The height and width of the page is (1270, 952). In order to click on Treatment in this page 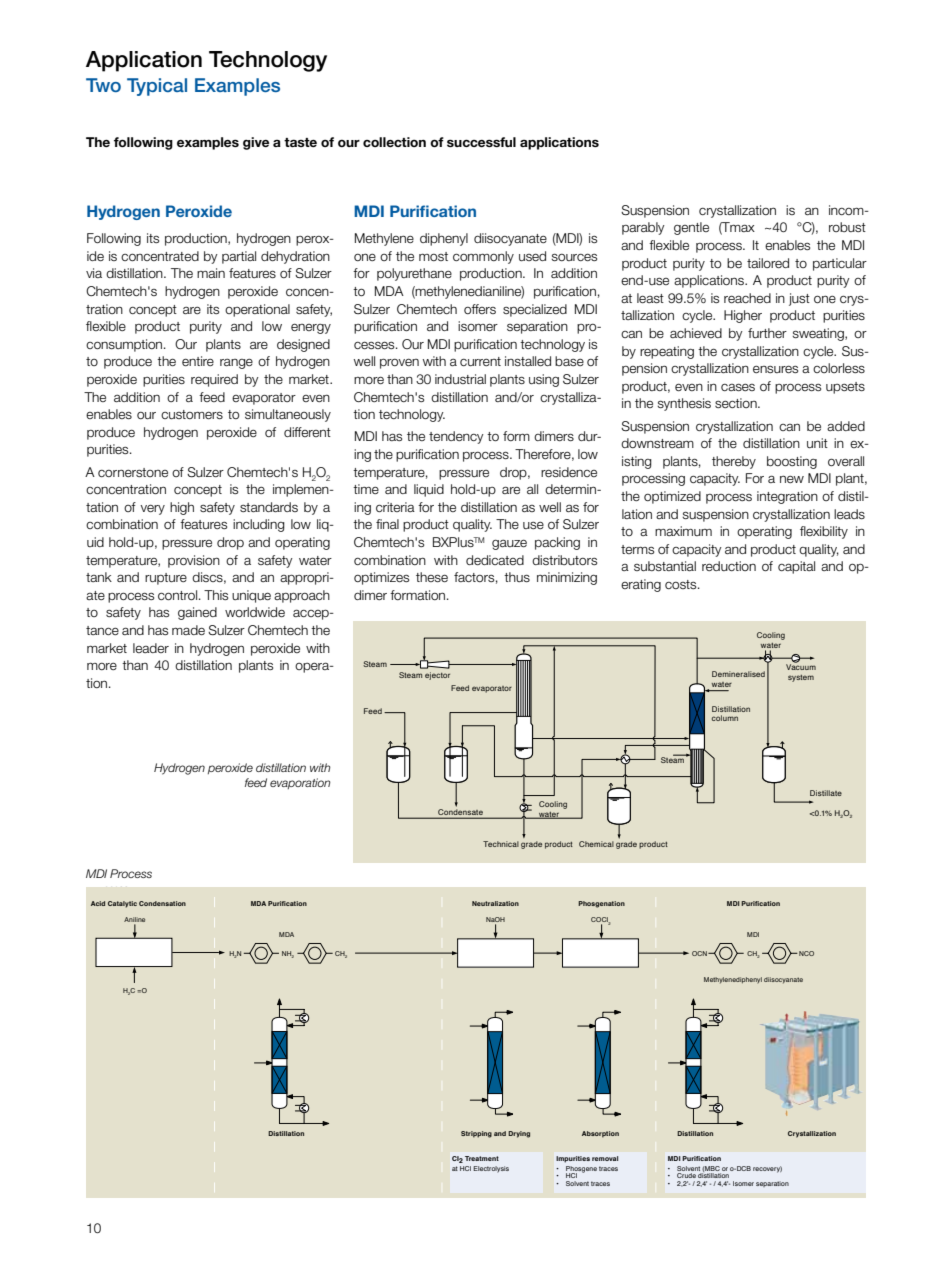, I will do `click(482, 1158)`.
